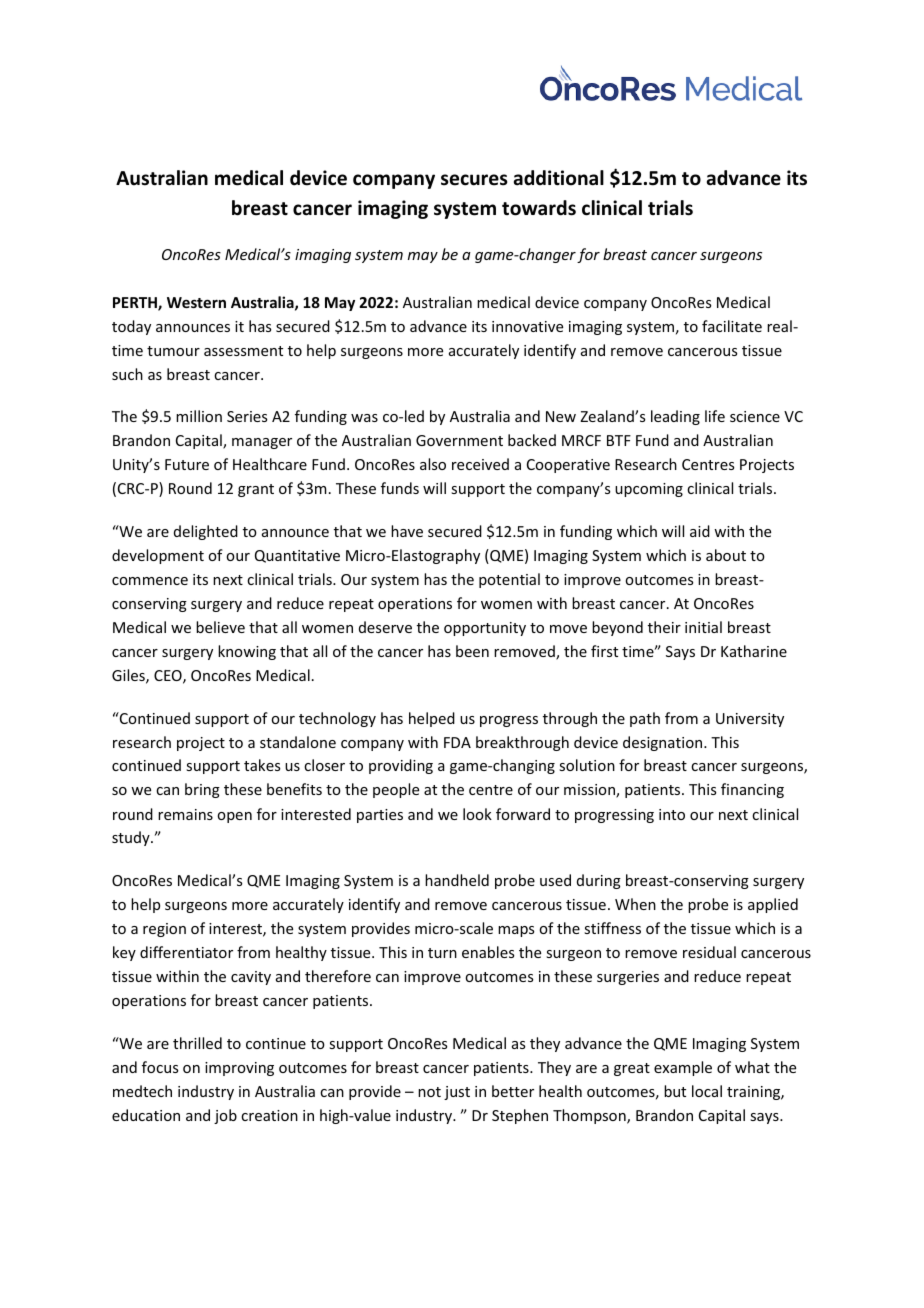  Describe the element at coordinates (559, 178) in the document. I see `additional` at that location.
